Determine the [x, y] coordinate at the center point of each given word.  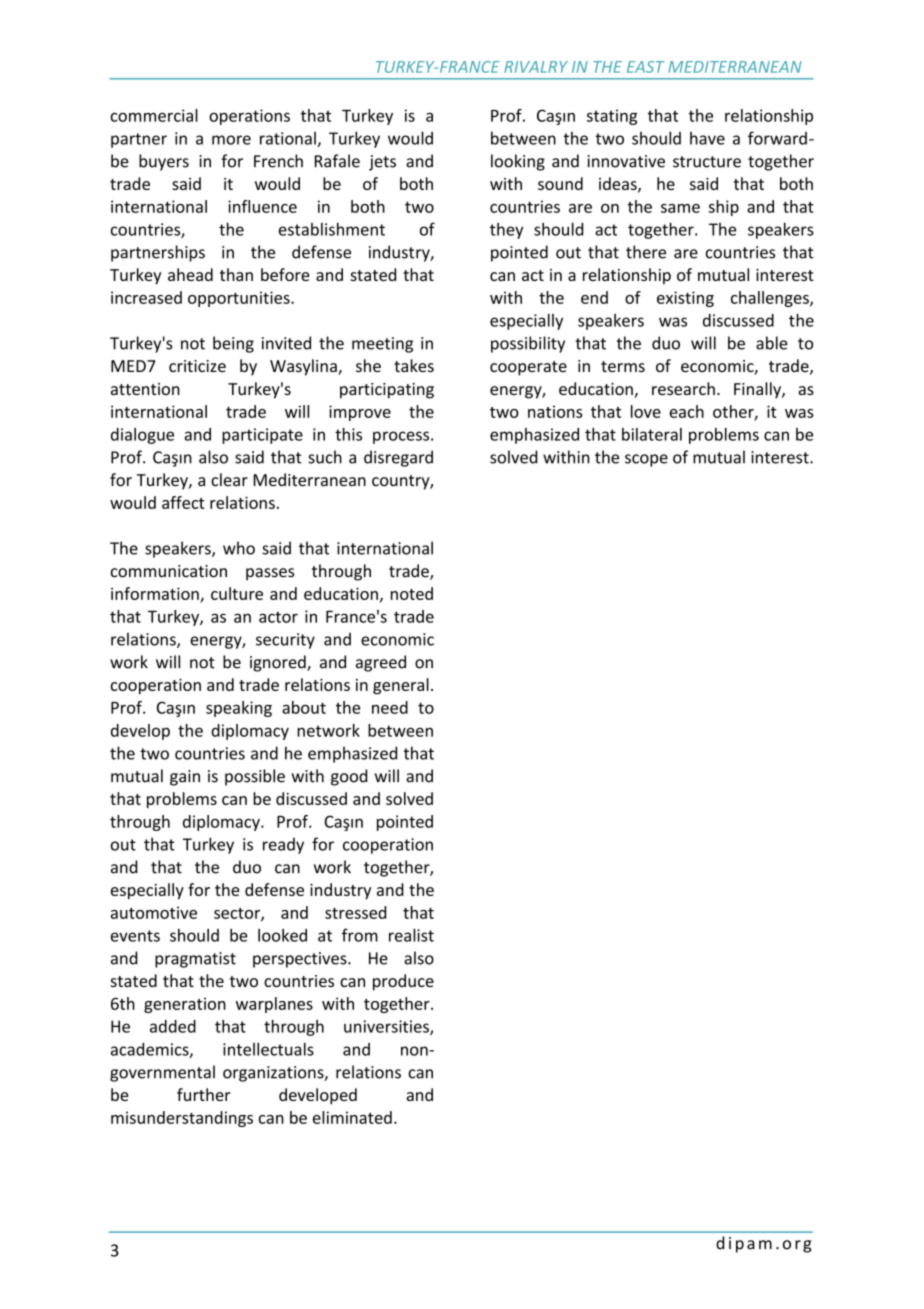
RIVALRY [536, 67]
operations [249, 117]
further [204, 1094]
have [707, 138]
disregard [398, 458]
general [401, 686]
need [390, 707]
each [686, 411]
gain [185, 778]
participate [262, 436]
